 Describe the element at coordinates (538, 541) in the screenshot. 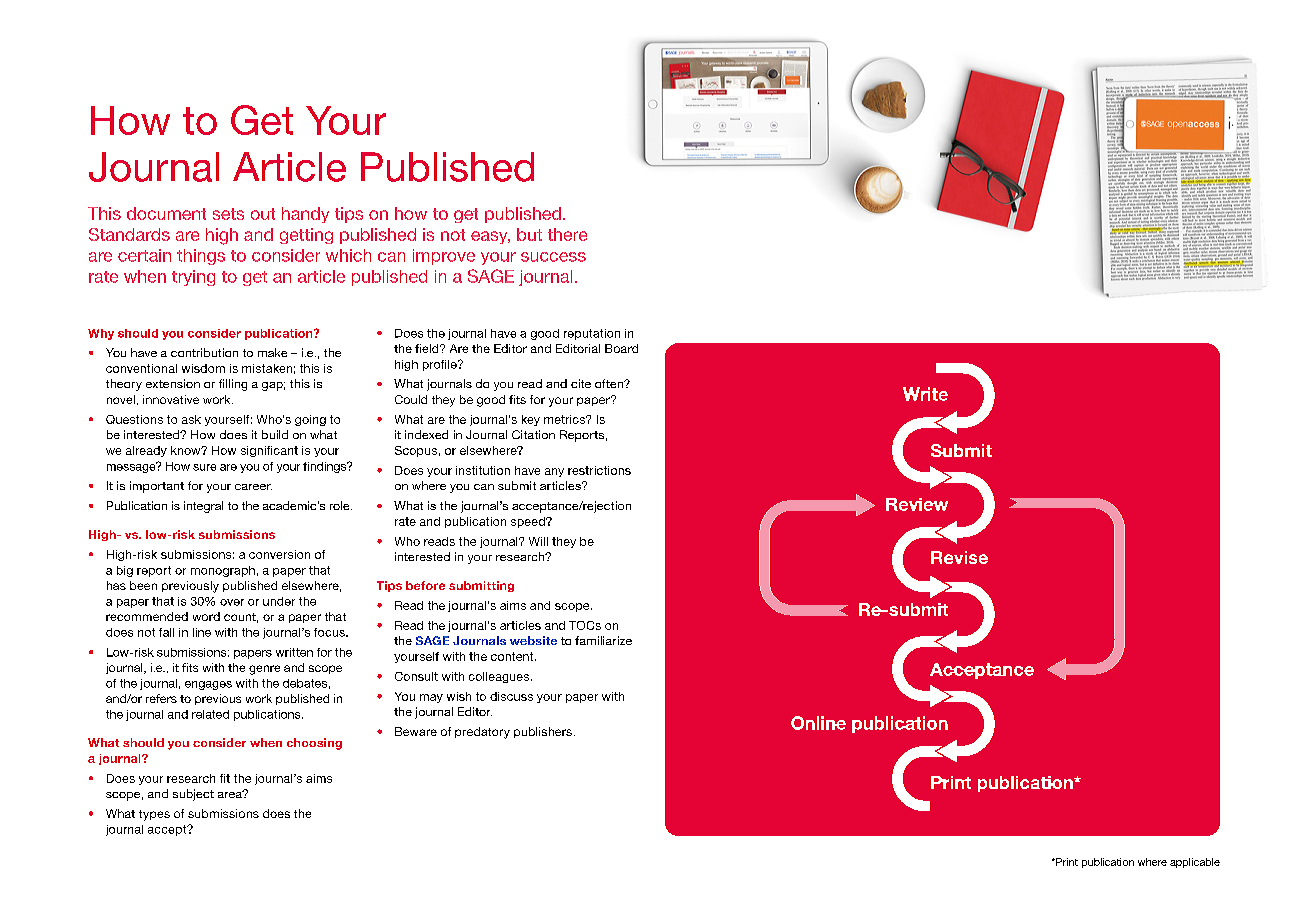

I see `Will` at that location.
